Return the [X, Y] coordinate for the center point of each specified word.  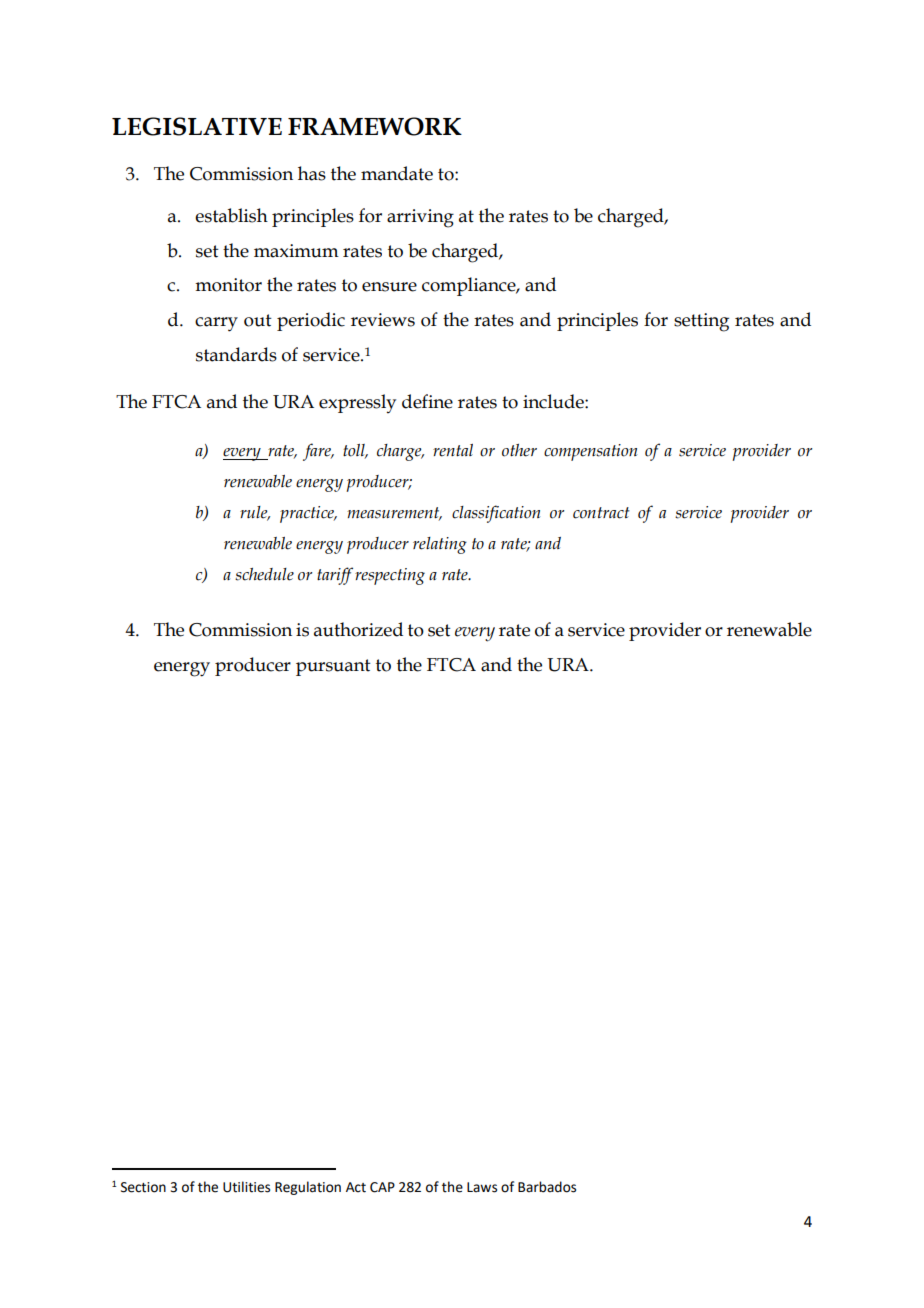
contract [601, 513]
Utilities [246, 1187]
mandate [397, 173]
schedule [264, 574]
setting [701, 322]
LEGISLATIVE [197, 126]
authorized [358, 629]
